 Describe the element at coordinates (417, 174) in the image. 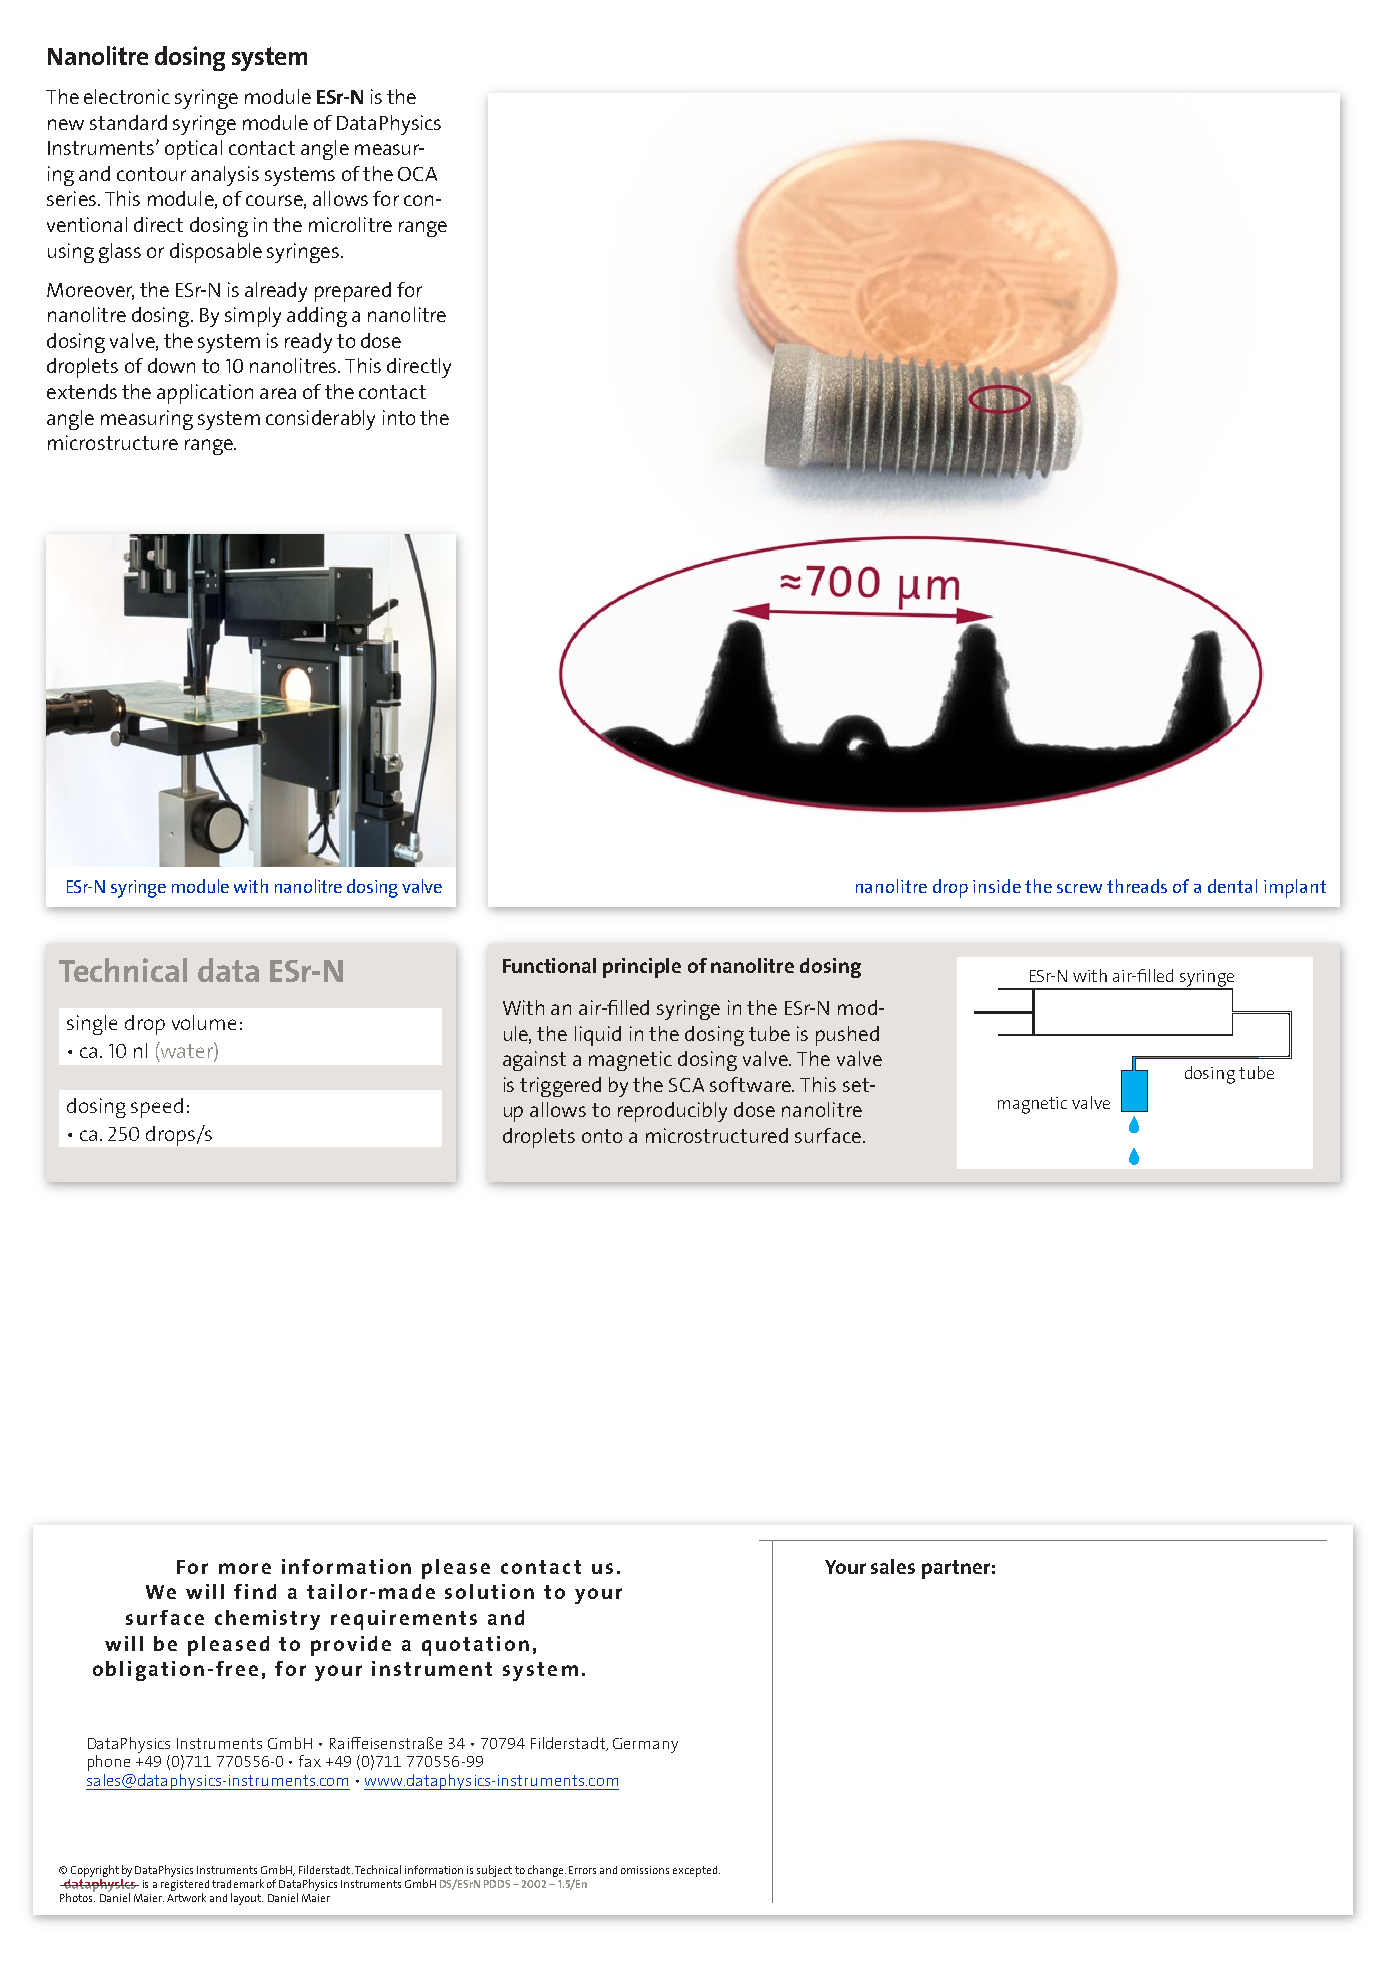

I see `OCA` at that location.
